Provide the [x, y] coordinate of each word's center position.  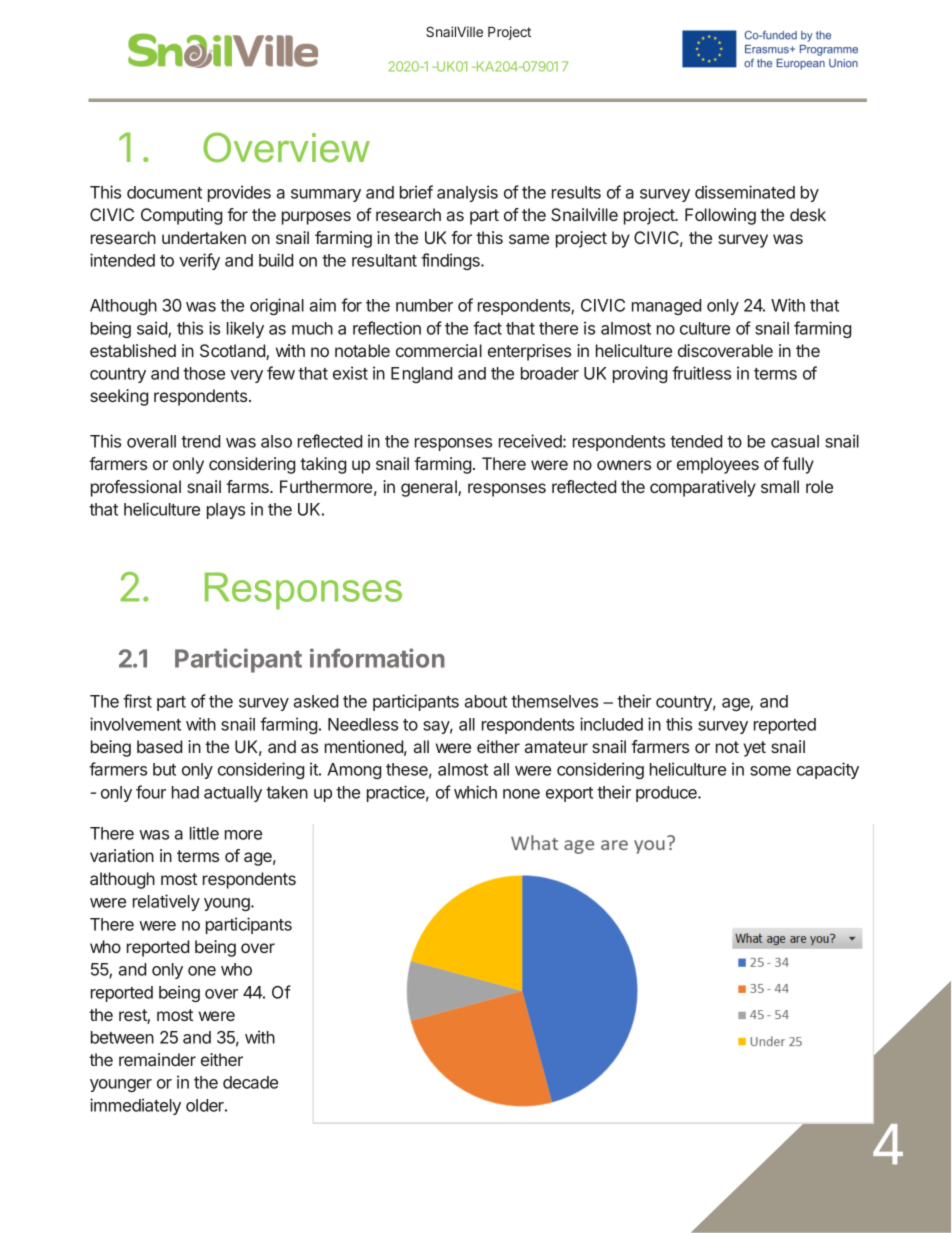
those [204, 373]
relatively [166, 902]
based [159, 746]
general [430, 488]
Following [720, 216]
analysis [467, 193]
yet [754, 749]
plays [226, 511]
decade [250, 1082]
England [421, 375]
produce [667, 794]
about [486, 701]
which [475, 792]
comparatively [703, 488]
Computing [181, 216]
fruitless [701, 373]
